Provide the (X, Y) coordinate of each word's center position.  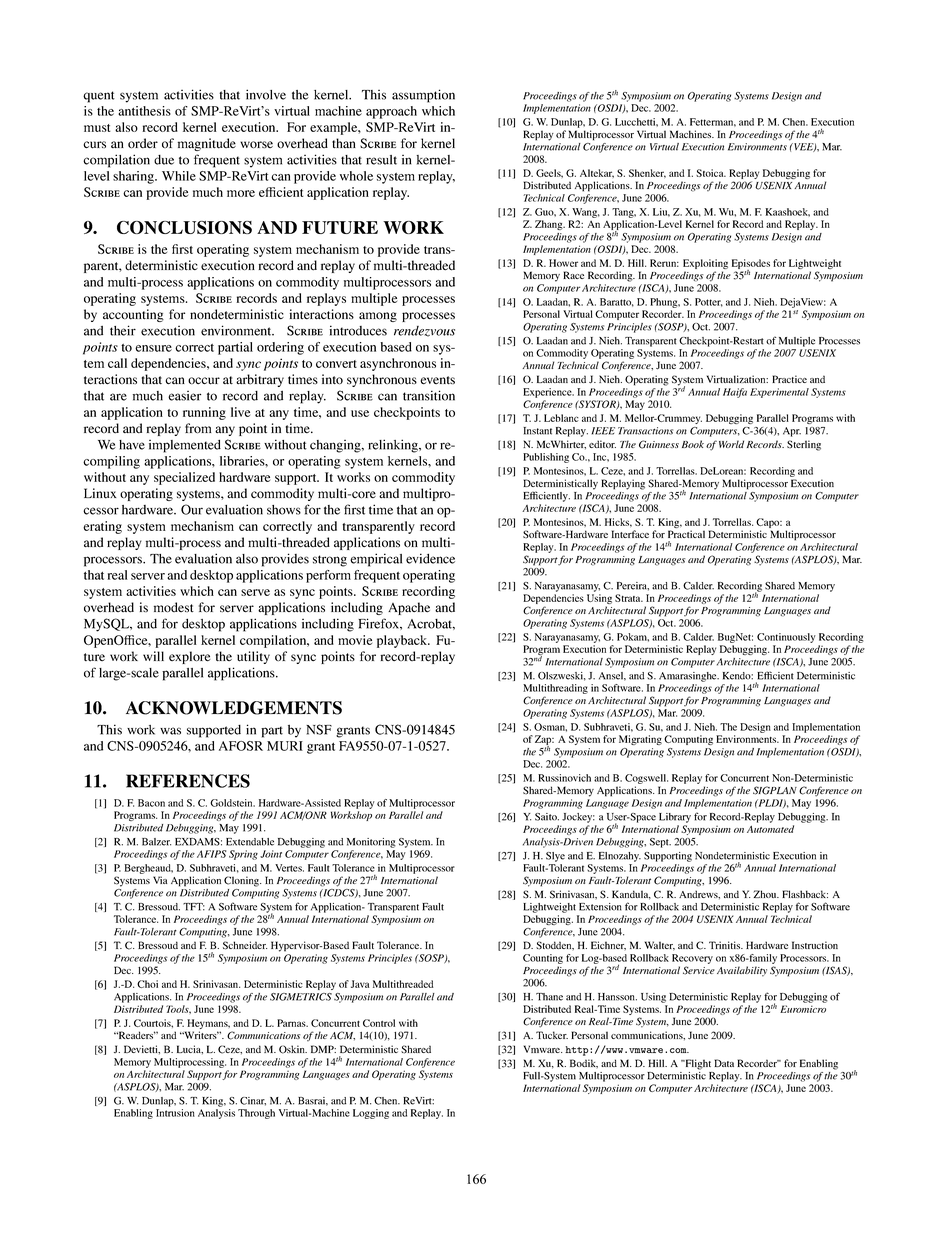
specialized (184, 478)
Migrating (640, 740)
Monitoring (371, 843)
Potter (709, 302)
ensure (153, 348)
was (170, 731)
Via (160, 880)
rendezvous (424, 331)
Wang (586, 213)
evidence (430, 558)
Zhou (766, 894)
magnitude (207, 144)
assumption (423, 96)
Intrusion (175, 1113)
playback (403, 641)
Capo (769, 524)
